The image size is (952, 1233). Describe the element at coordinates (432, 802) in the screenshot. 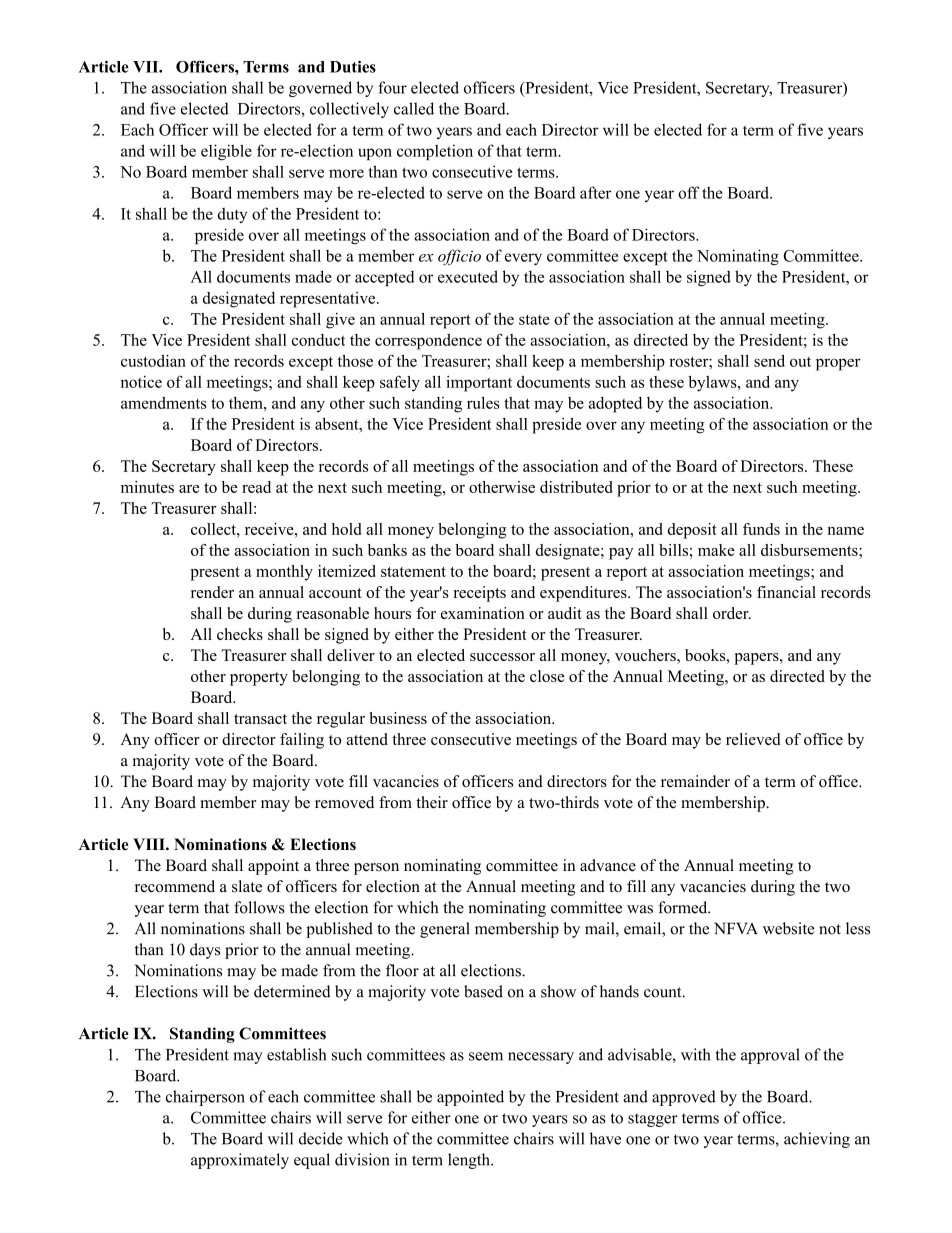

I see `their` at that location.
